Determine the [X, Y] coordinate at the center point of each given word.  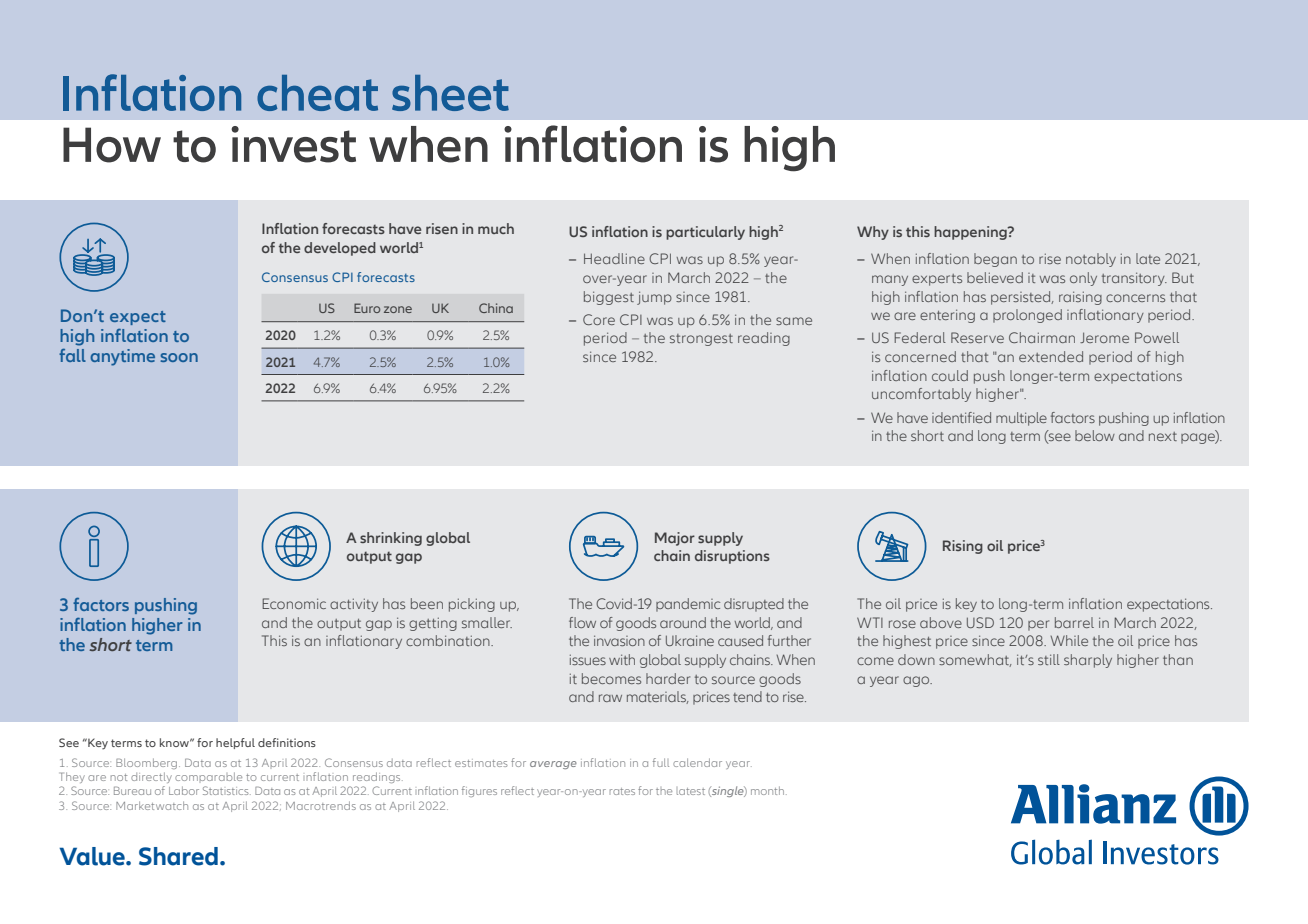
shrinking [391, 539]
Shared [178, 856]
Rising [963, 547]
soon [179, 357]
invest [293, 144]
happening [971, 233]
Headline [614, 258]
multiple [1021, 419]
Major [675, 539]
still [1049, 659]
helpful [235, 743]
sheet [450, 93]
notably [1091, 260]
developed [340, 249]
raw [610, 698]
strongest [701, 340]
